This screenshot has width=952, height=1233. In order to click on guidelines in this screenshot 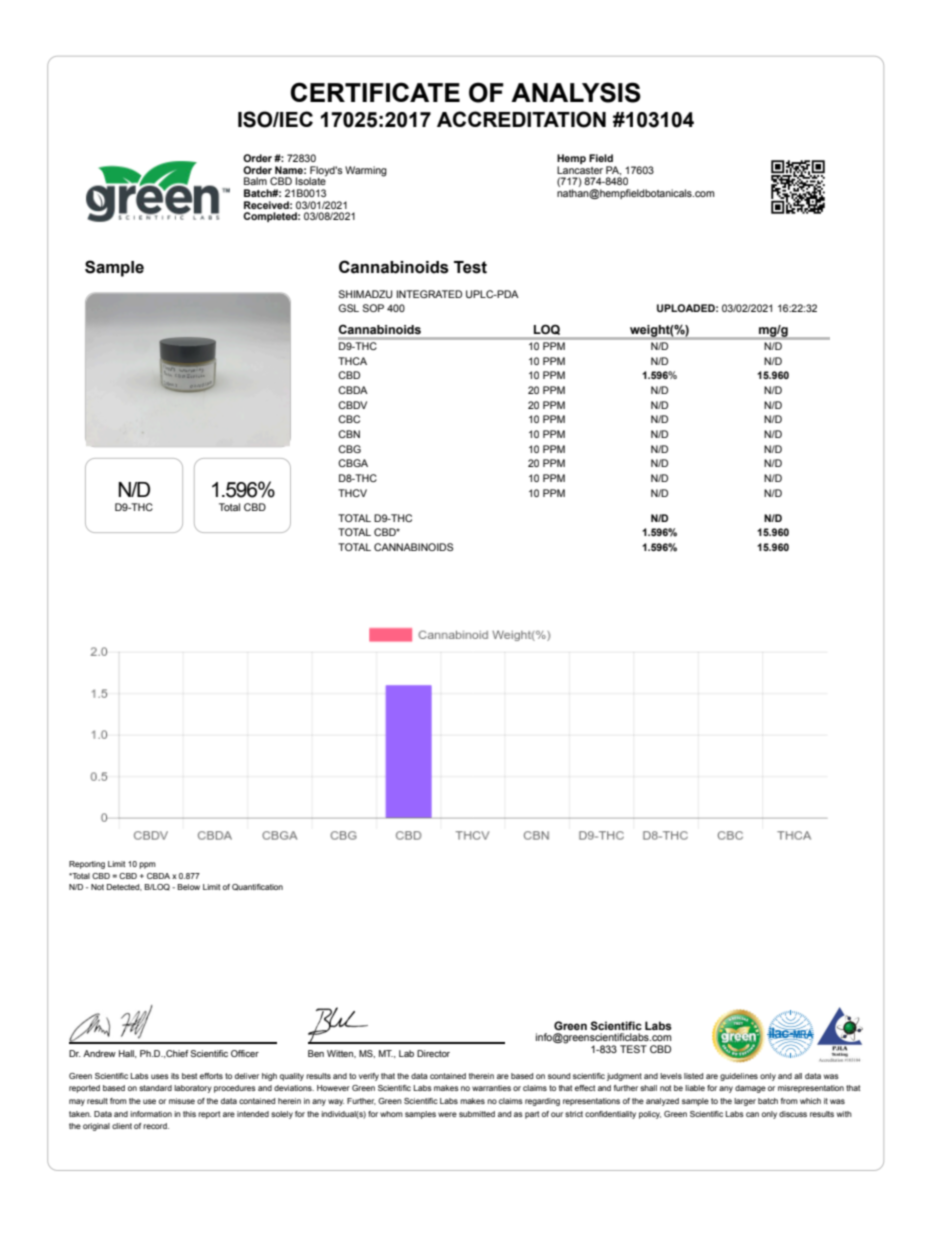, I will do `click(739, 1077)`.
